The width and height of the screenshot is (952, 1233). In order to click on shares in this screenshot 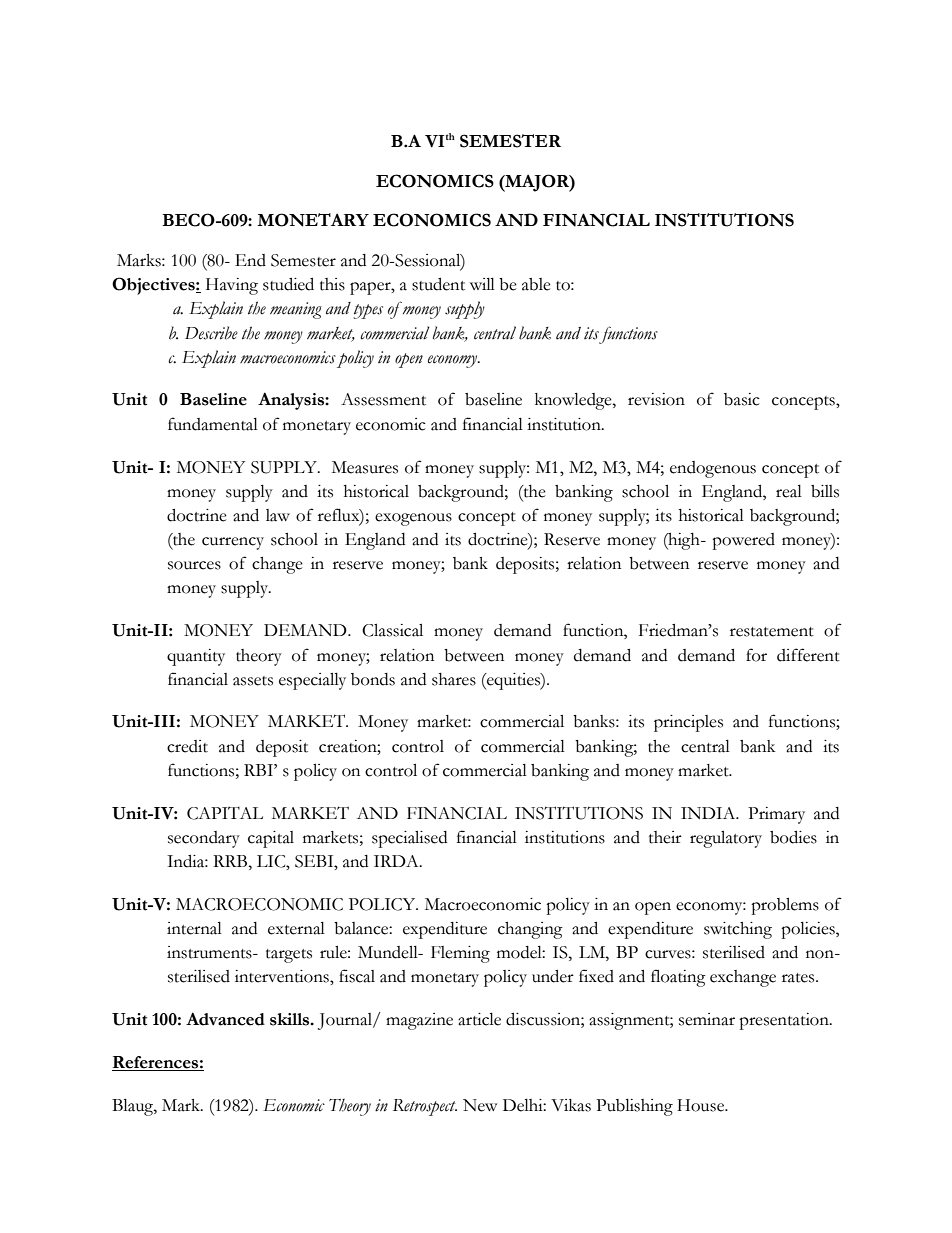, I will do `click(454, 679)`.
